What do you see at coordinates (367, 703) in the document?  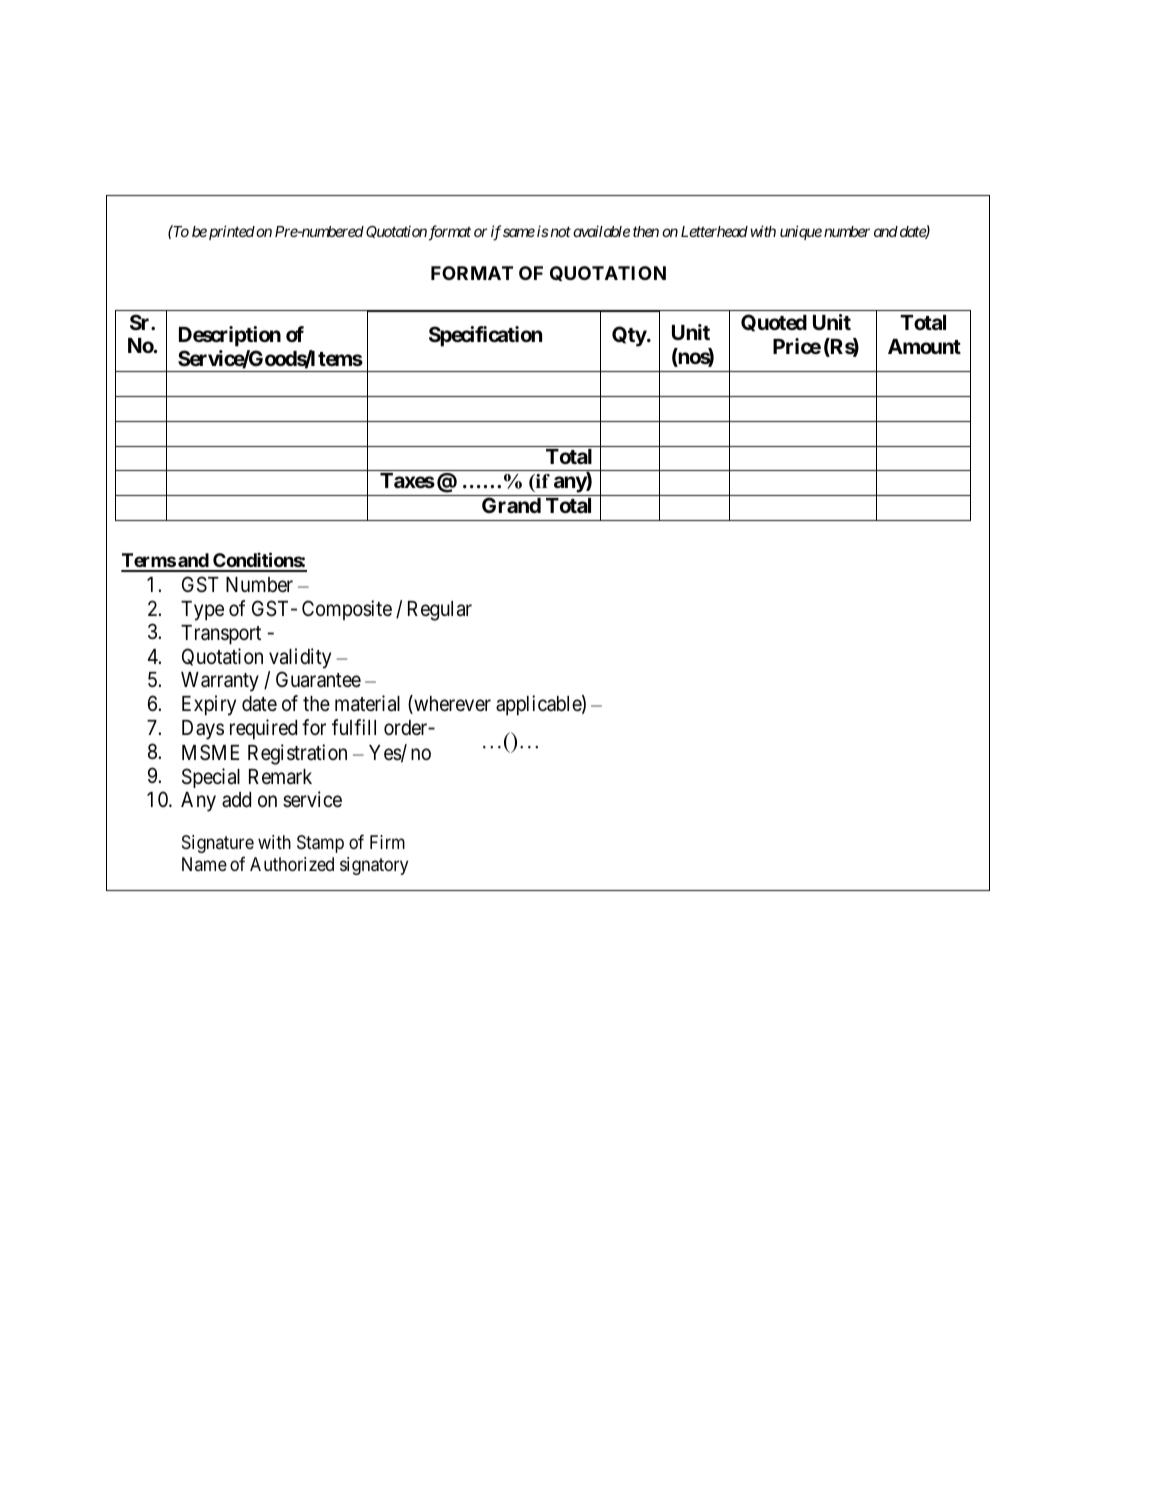 I see `material` at bounding box center [367, 703].
